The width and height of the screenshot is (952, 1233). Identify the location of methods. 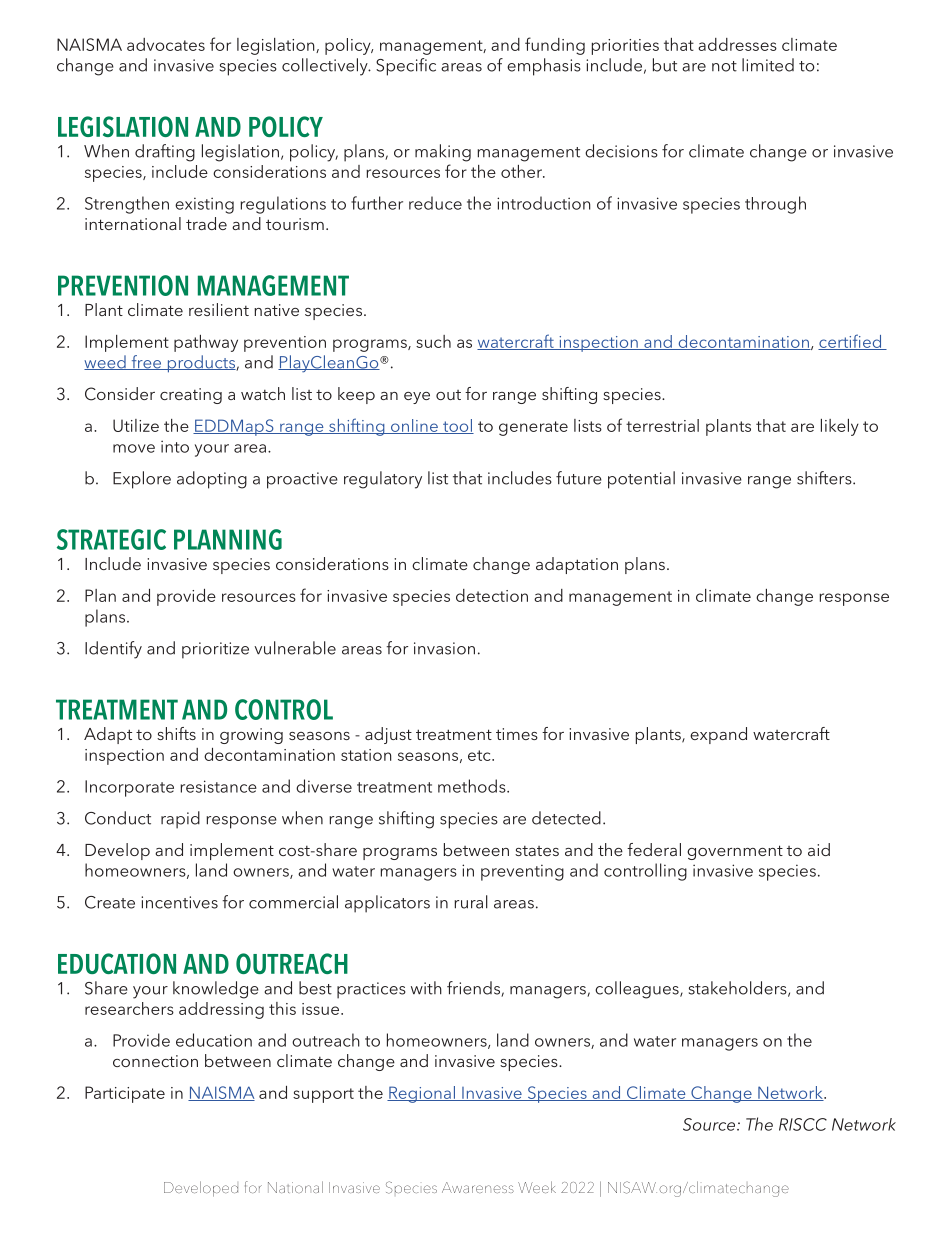
(473, 786).
